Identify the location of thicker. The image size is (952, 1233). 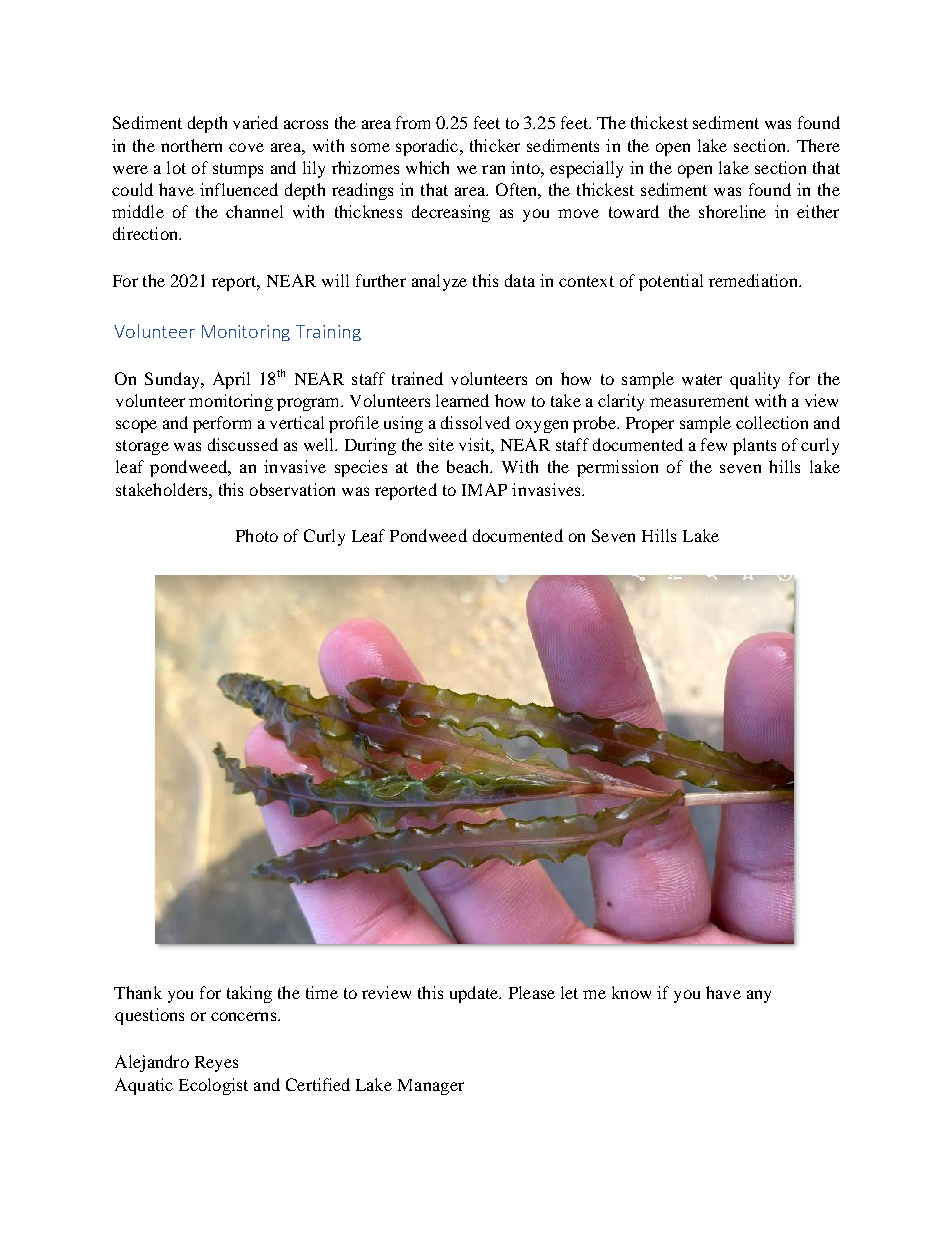
(495, 145).
